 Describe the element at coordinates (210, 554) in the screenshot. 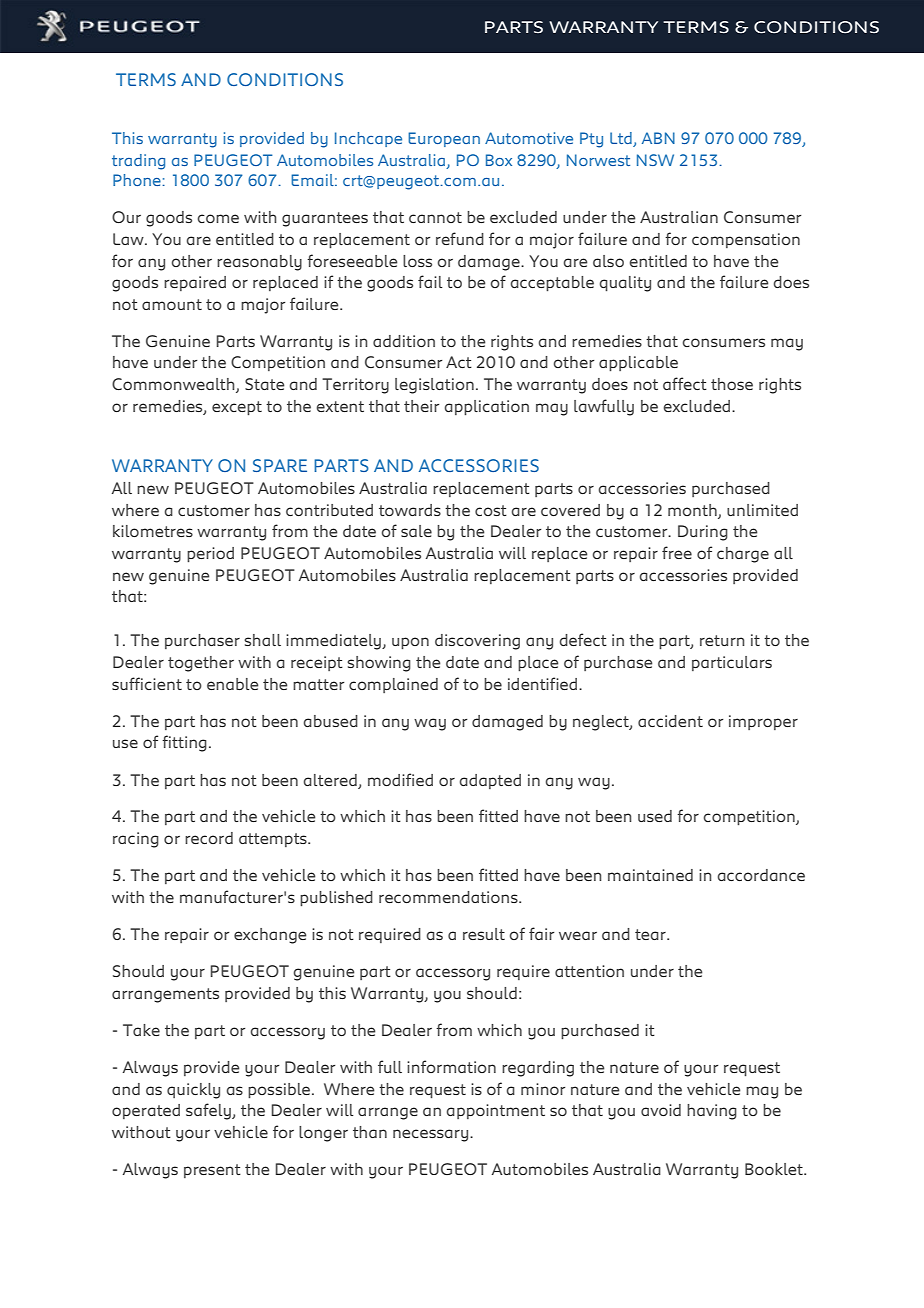

I see `period` at that location.
